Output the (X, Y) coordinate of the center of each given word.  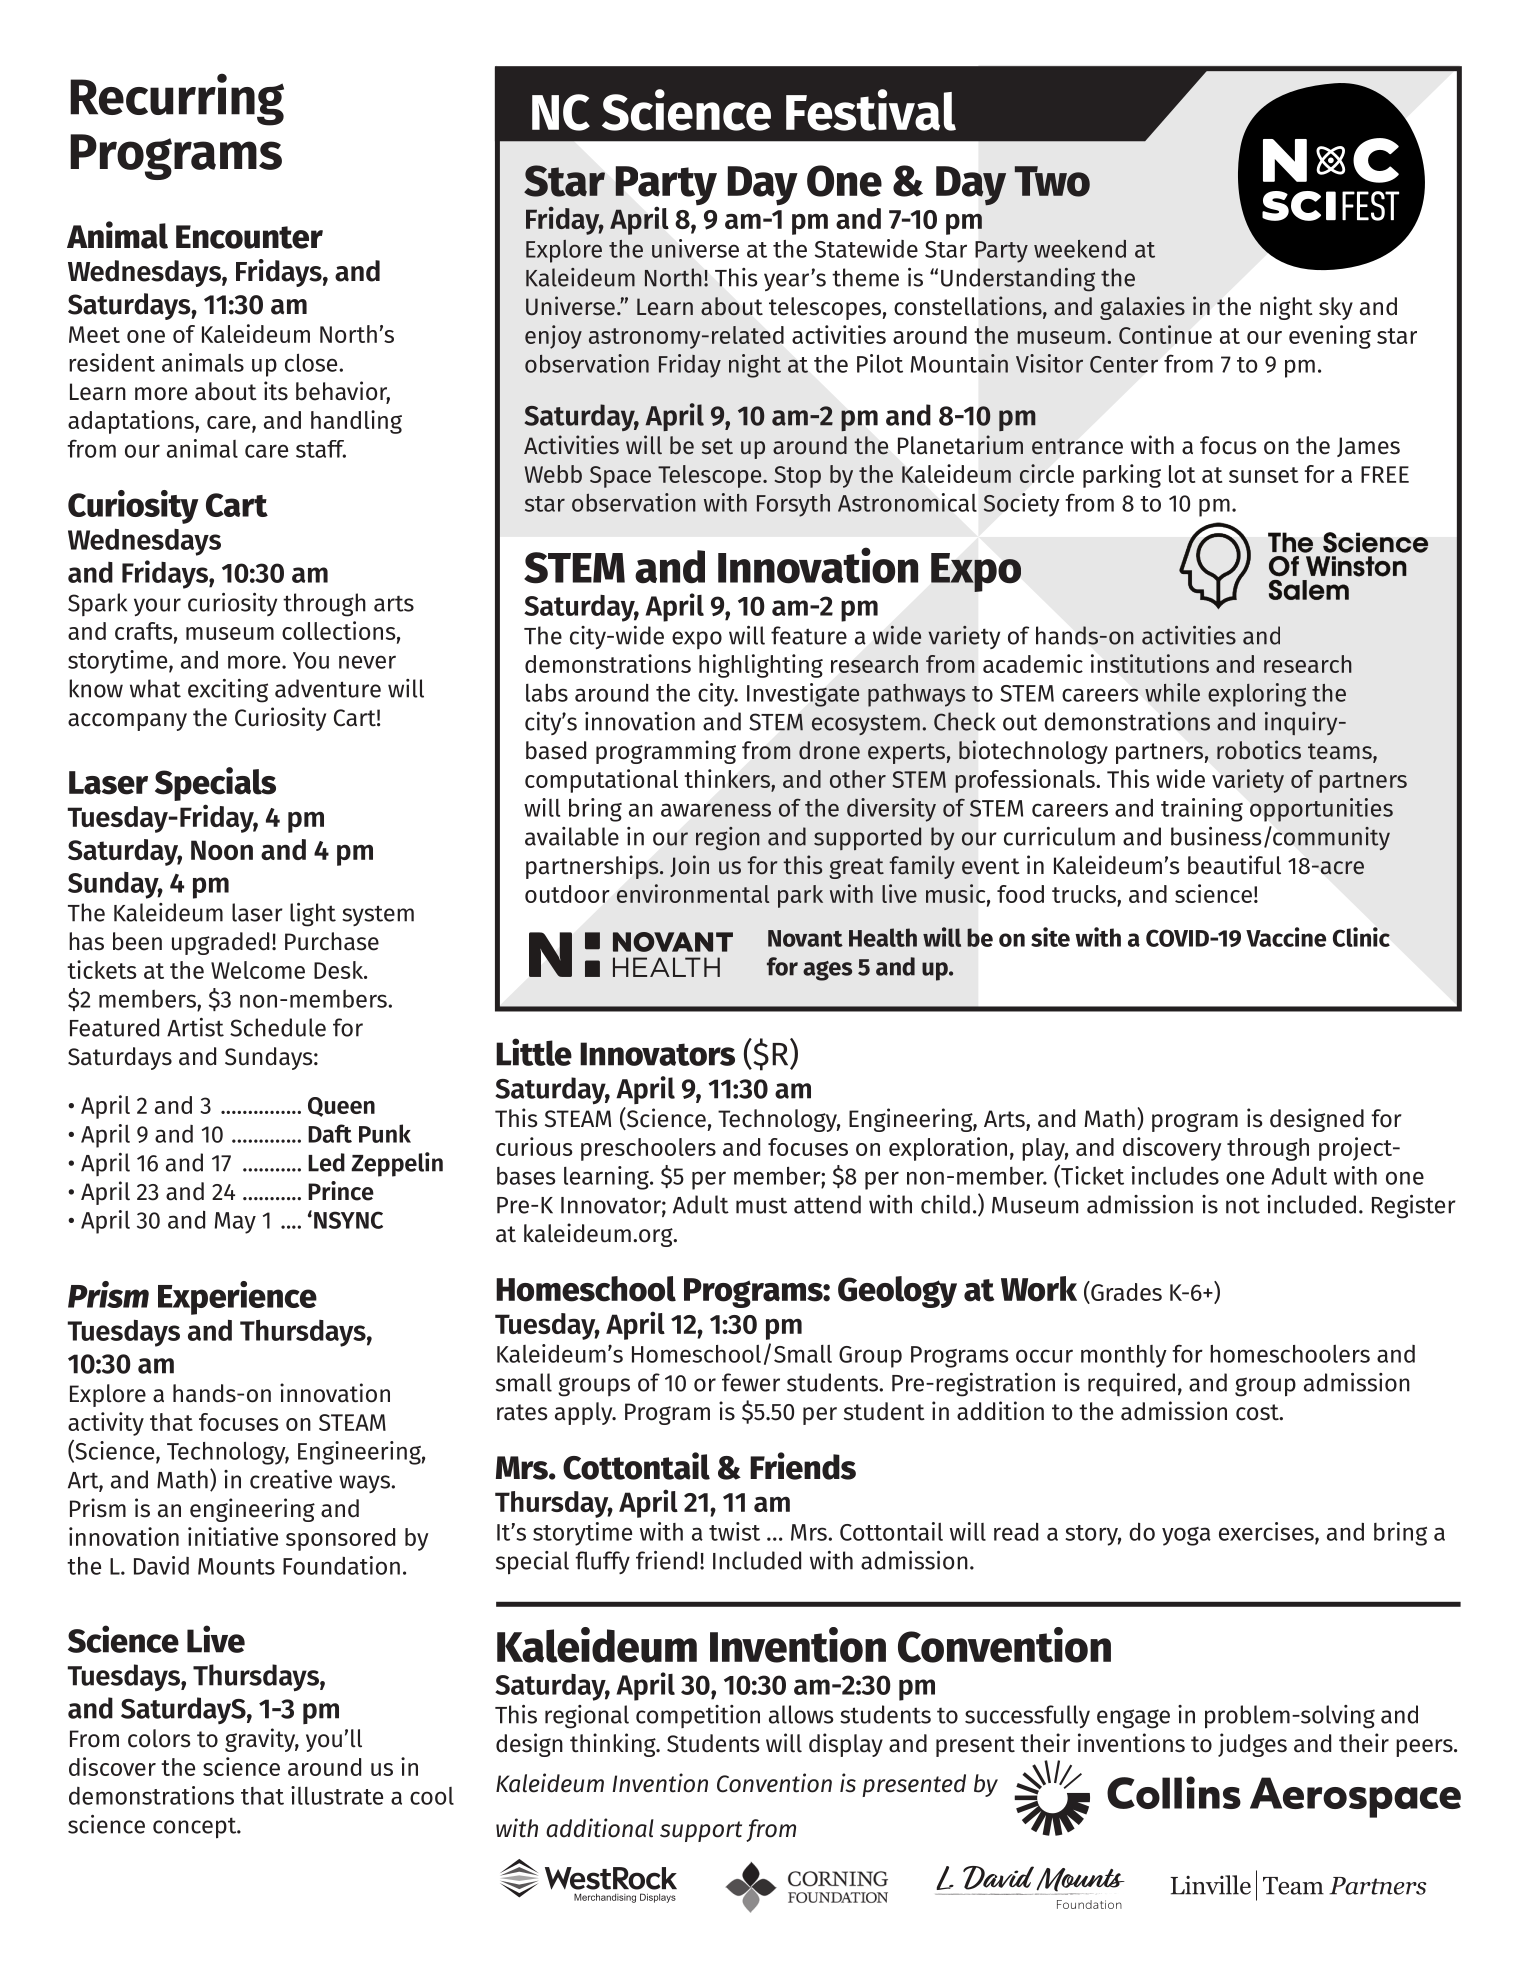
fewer (751, 1382)
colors (159, 1738)
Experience (237, 1298)
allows (801, 1714)
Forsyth (793, 505)
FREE (1385, 474)
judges (1252, 1745)
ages (827, 971)
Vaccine (1286, 937)
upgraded (220, 943)
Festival (871, 110)
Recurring (177, 99)
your (157, 607)
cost (1258, 1412)
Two (1052, 181)
